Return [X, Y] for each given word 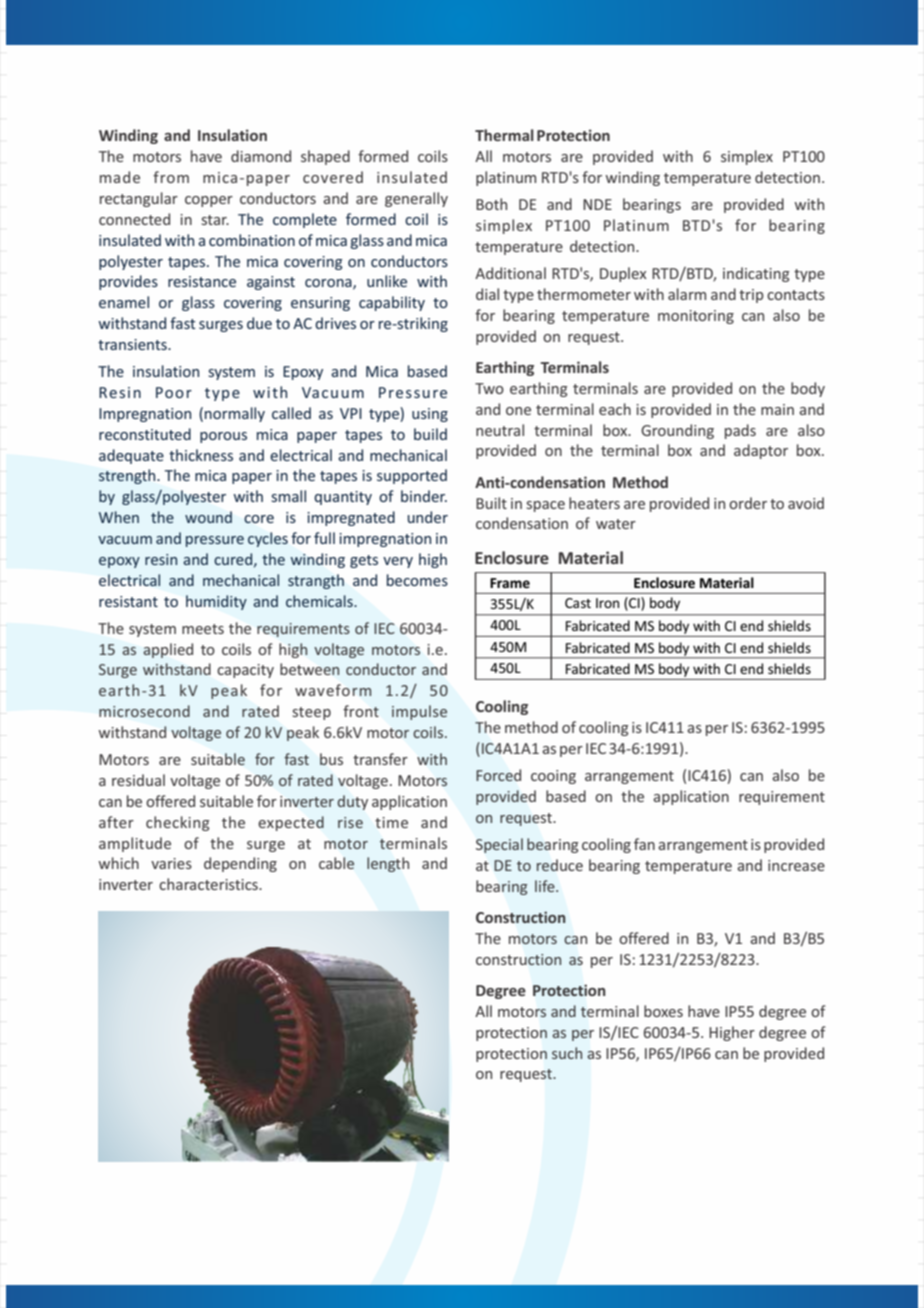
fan [644, 844]
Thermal [504, 135]
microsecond [144, 711]
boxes [663, 1011]
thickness [201, 455]
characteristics [209, 884]
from [171, 177]
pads [740, 431]
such [567, 1053]
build [430, 434]
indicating [756, 274]
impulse [419, 712]
